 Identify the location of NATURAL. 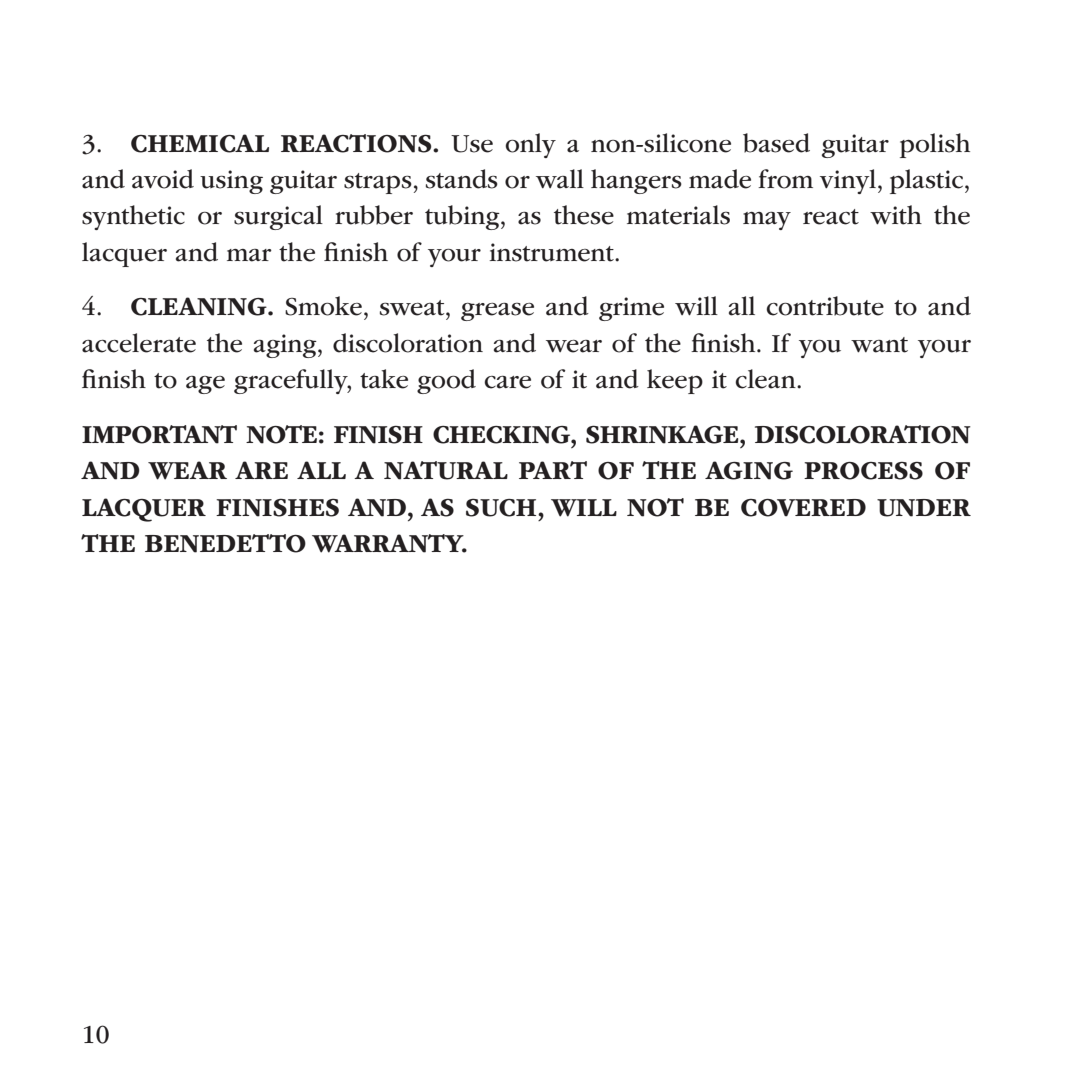
(446, 470).
